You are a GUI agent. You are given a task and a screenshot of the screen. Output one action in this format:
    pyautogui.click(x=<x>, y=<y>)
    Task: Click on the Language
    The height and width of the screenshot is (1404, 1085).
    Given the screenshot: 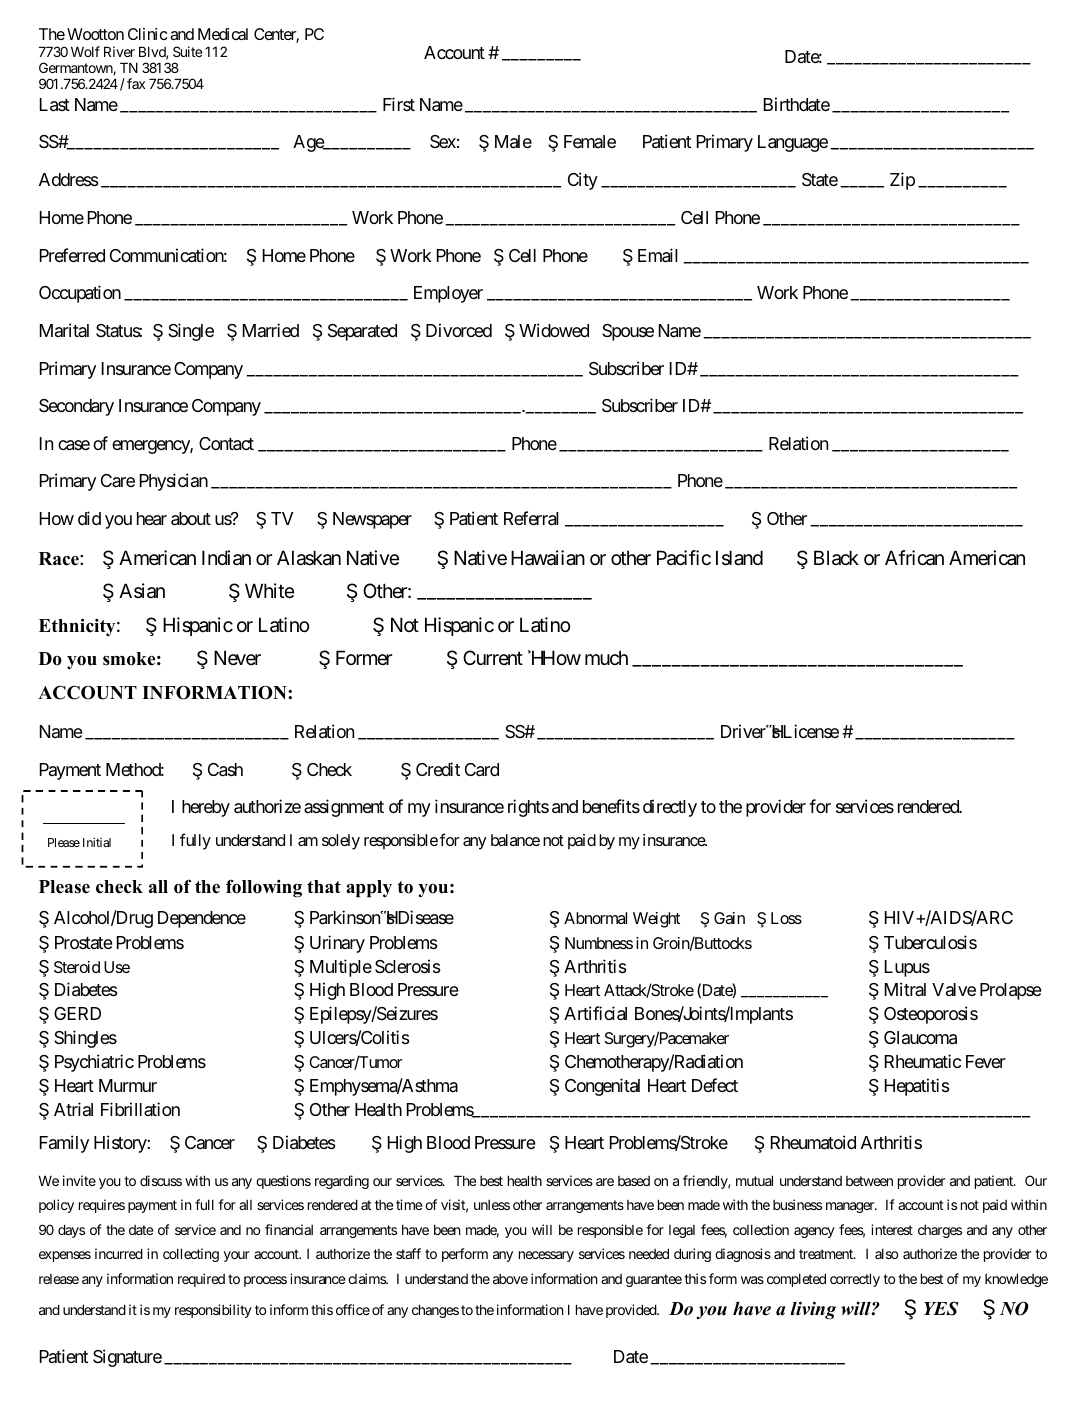 What is the action you would take?
    pyautogui.click(x=793, y=143)
